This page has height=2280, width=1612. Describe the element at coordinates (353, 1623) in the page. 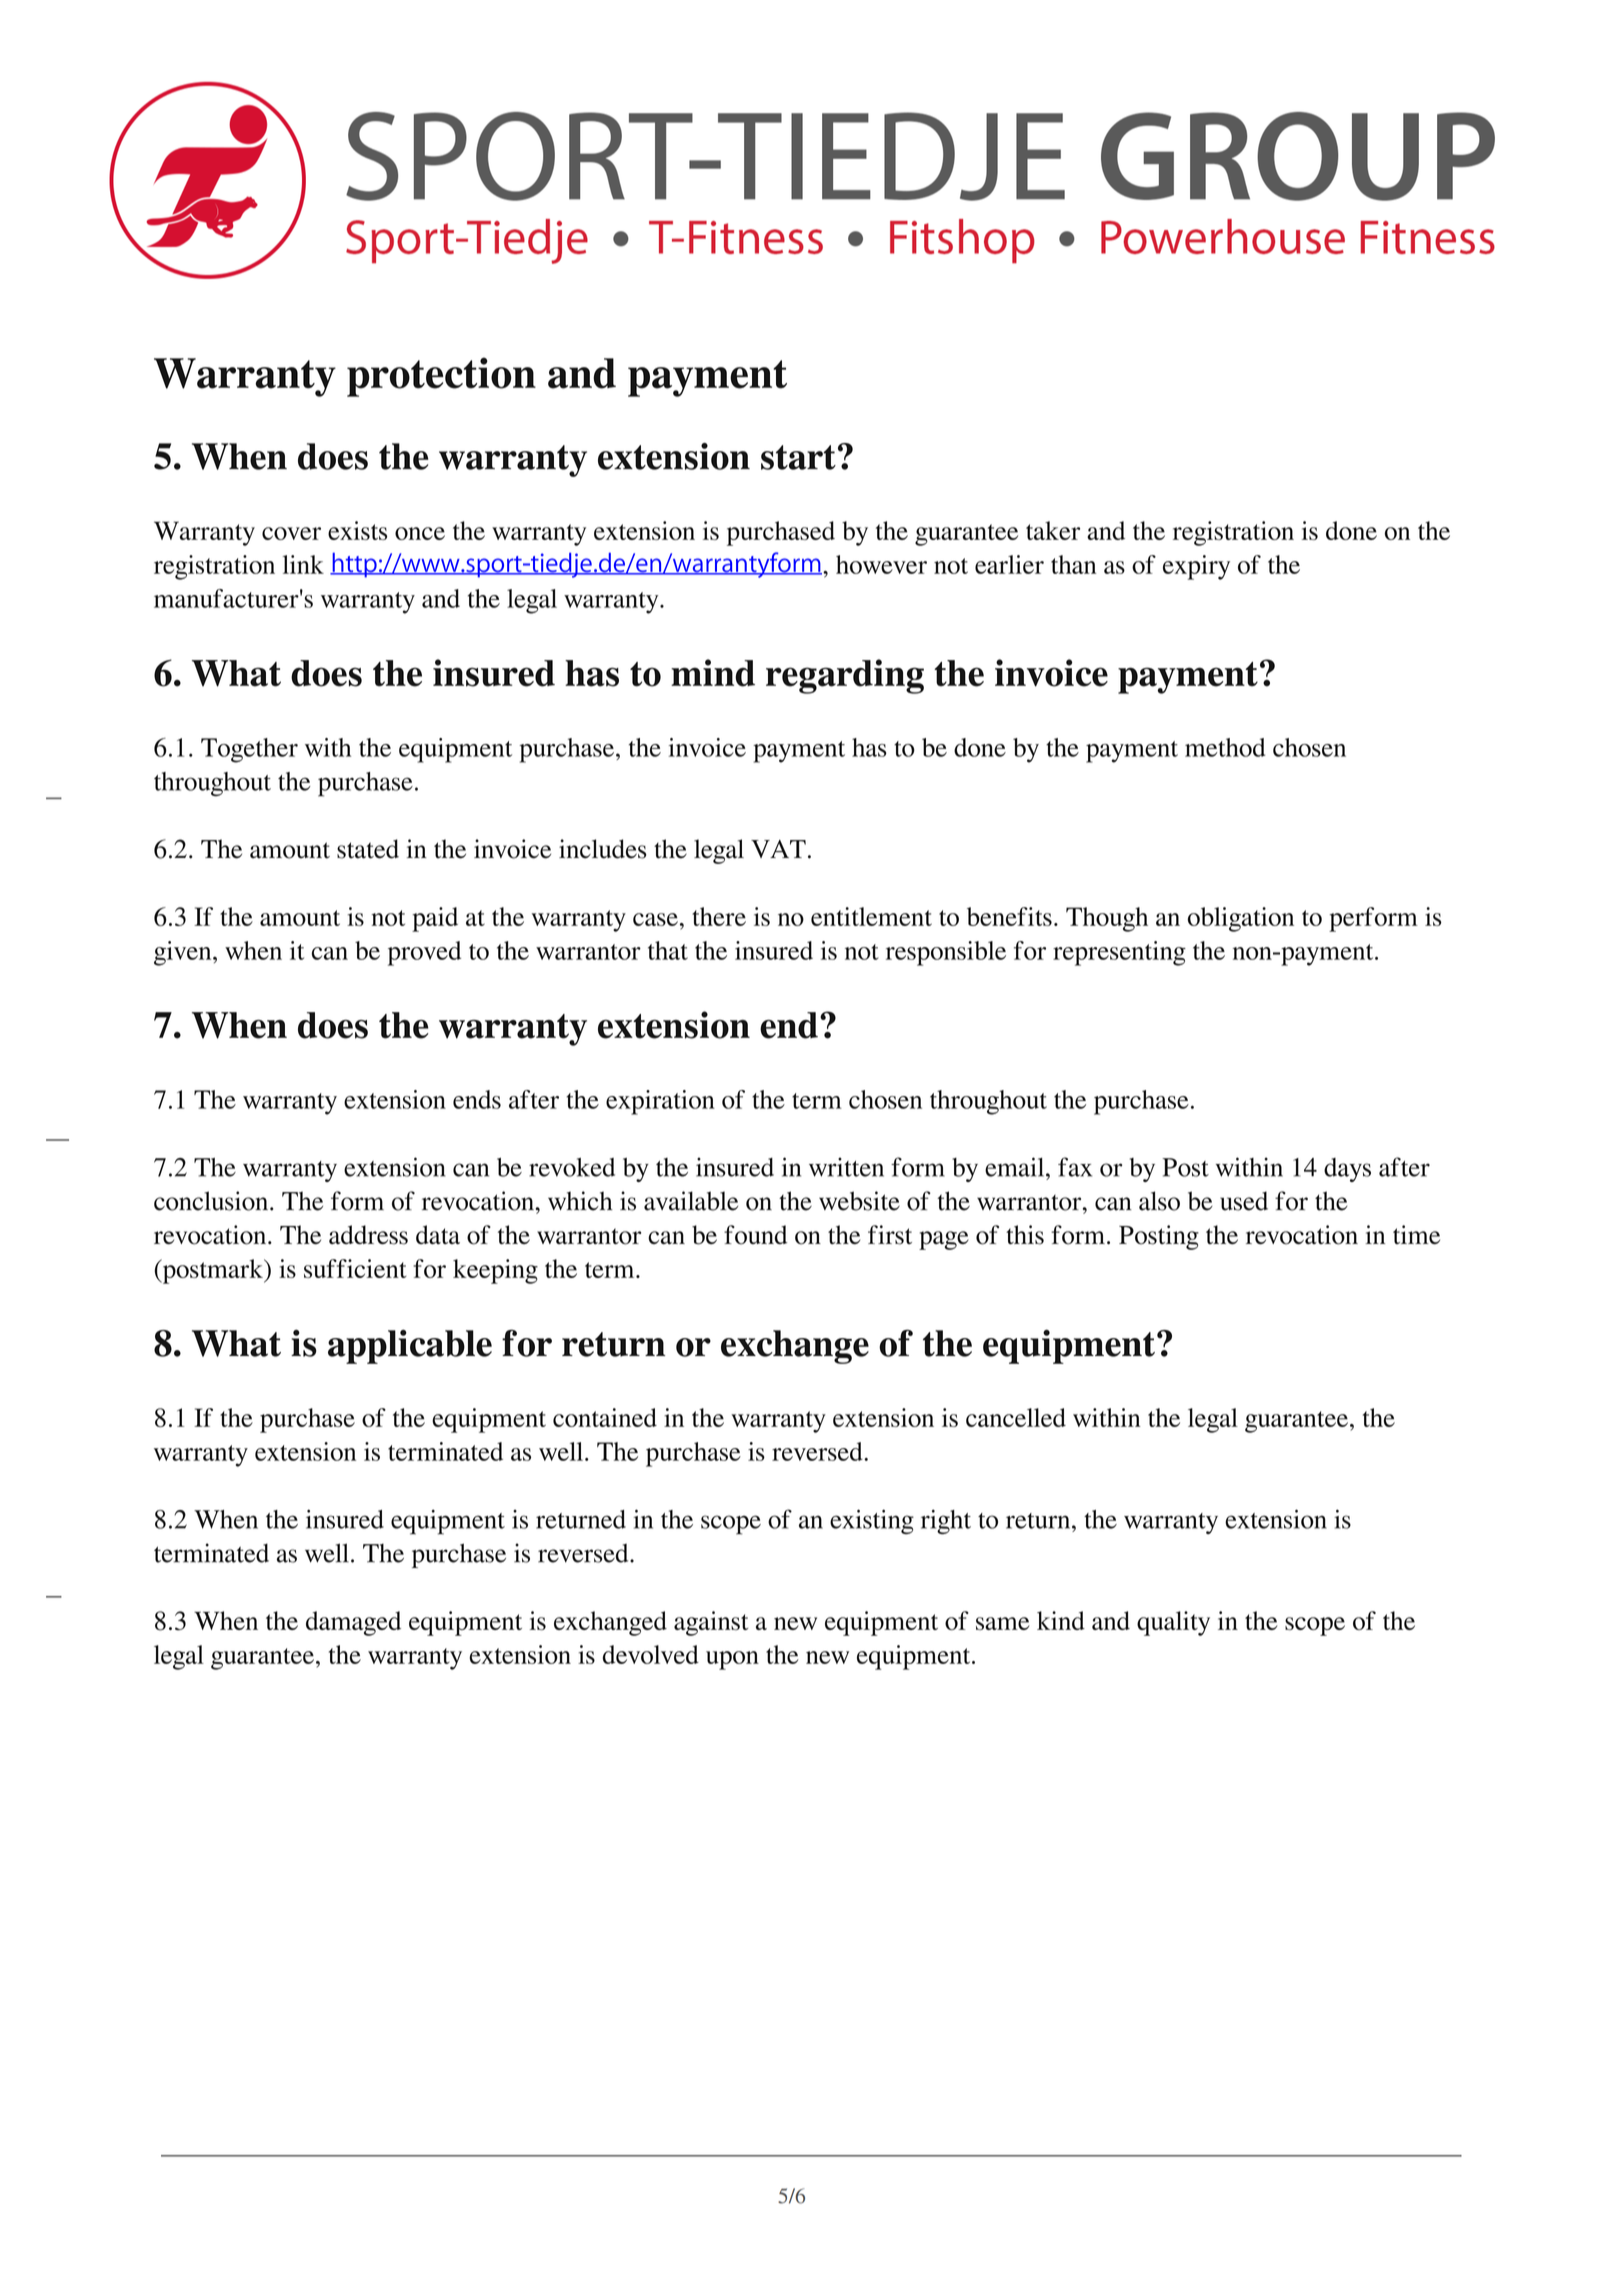

I see `damaged` at that location.
